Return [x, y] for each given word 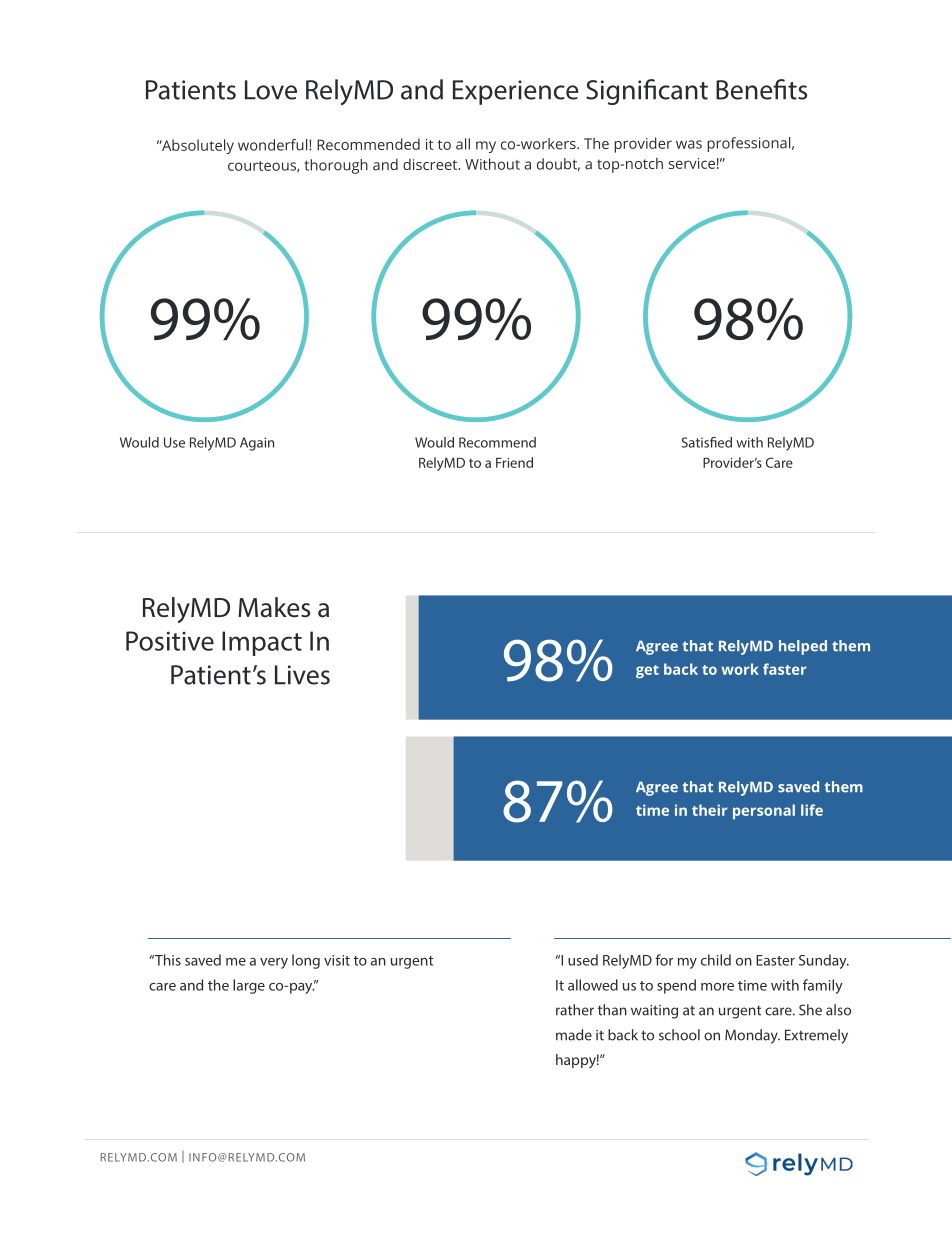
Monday [752, 1036]
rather [575, 1010]
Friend [514, 462]
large [249, 986]
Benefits [761, 89]
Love [271, 90]
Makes [274, 607]
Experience [515, 92]
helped [803, 647]
